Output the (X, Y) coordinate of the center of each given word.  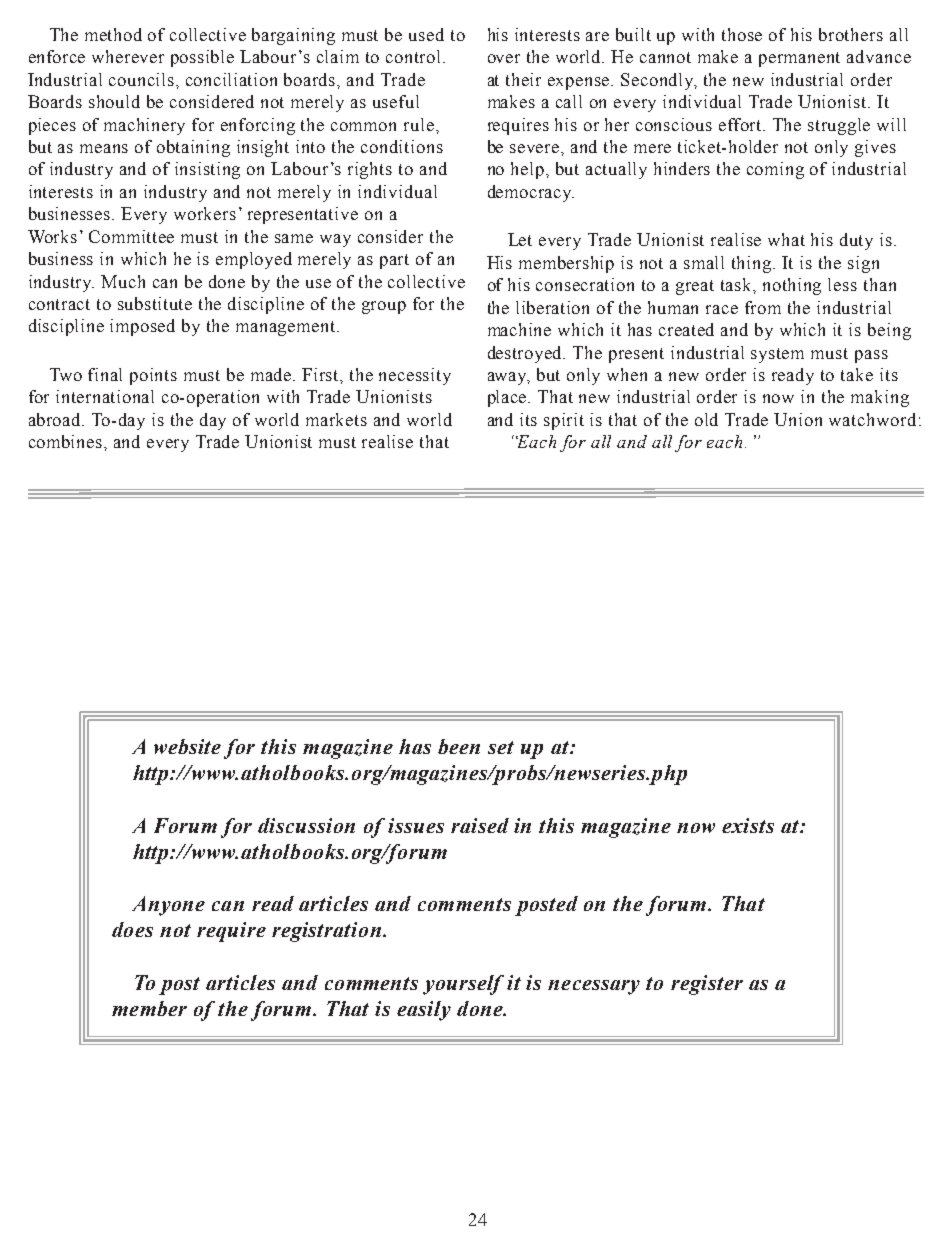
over (504, 58)
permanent (799, 59)
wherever (128, 56)
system (777, 355)
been (459, 746)
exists (748, 825)
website (187, 746)
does (132, 929)
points (153, 376)
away (509, 378)
